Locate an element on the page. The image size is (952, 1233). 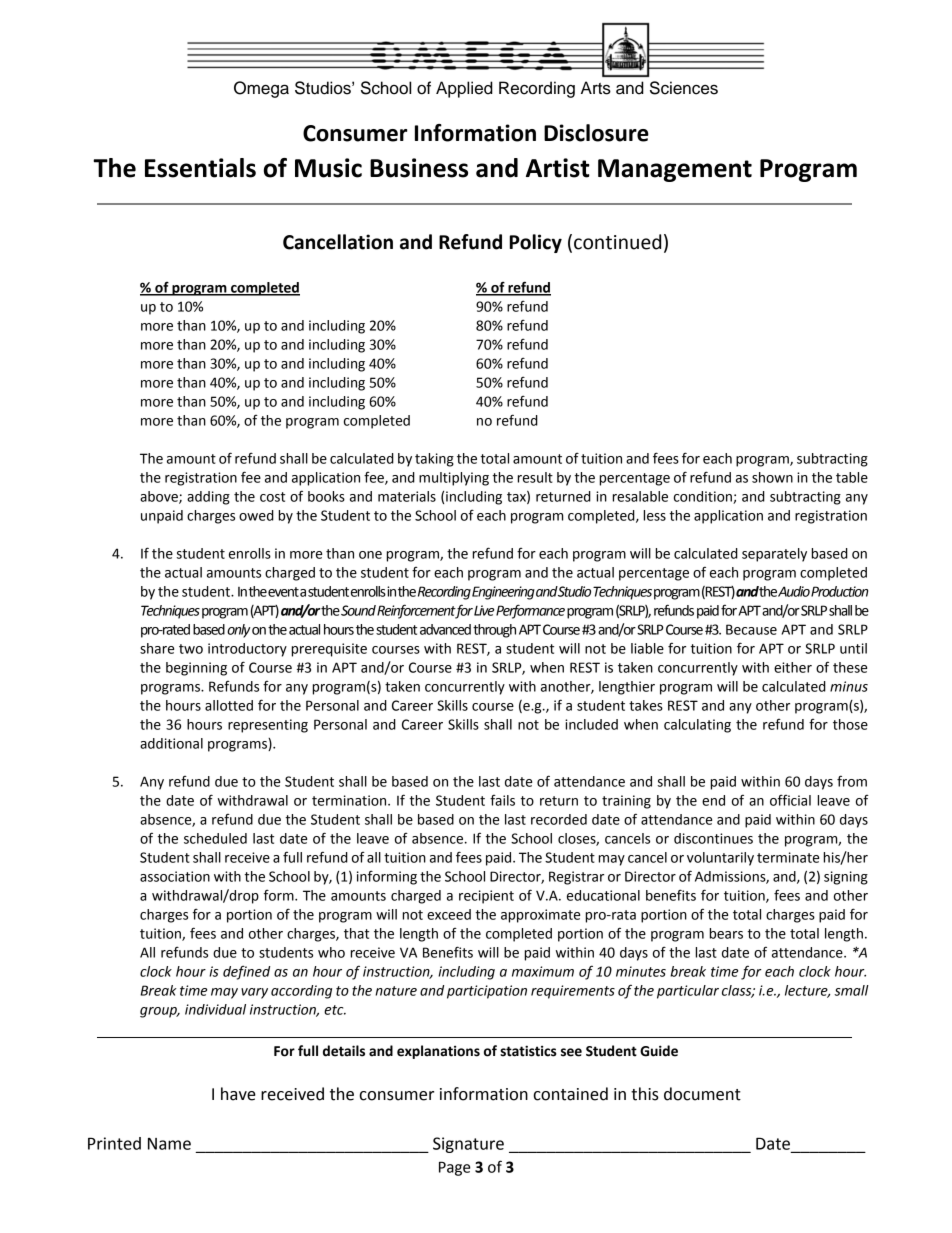
multiplying is located at coordinates (454, 479).
